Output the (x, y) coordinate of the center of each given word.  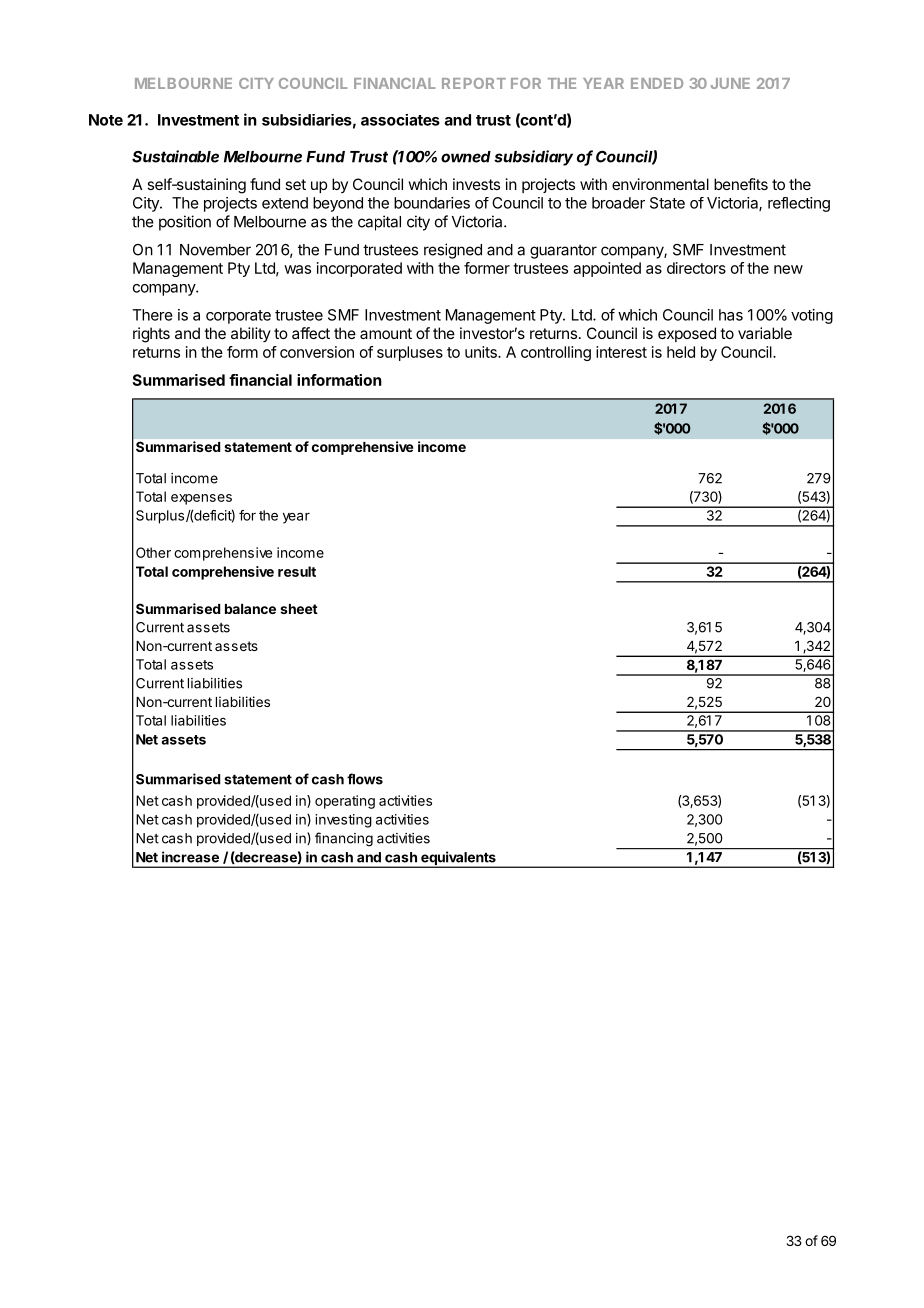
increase (190, 857)
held (681, 352)
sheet (299, 609)
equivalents (458, 859)
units (482, 352)
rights (151, 335)
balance (250, 609)
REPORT (474, 83)
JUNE (730, 83)
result (297, 571)
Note (106, 120)
